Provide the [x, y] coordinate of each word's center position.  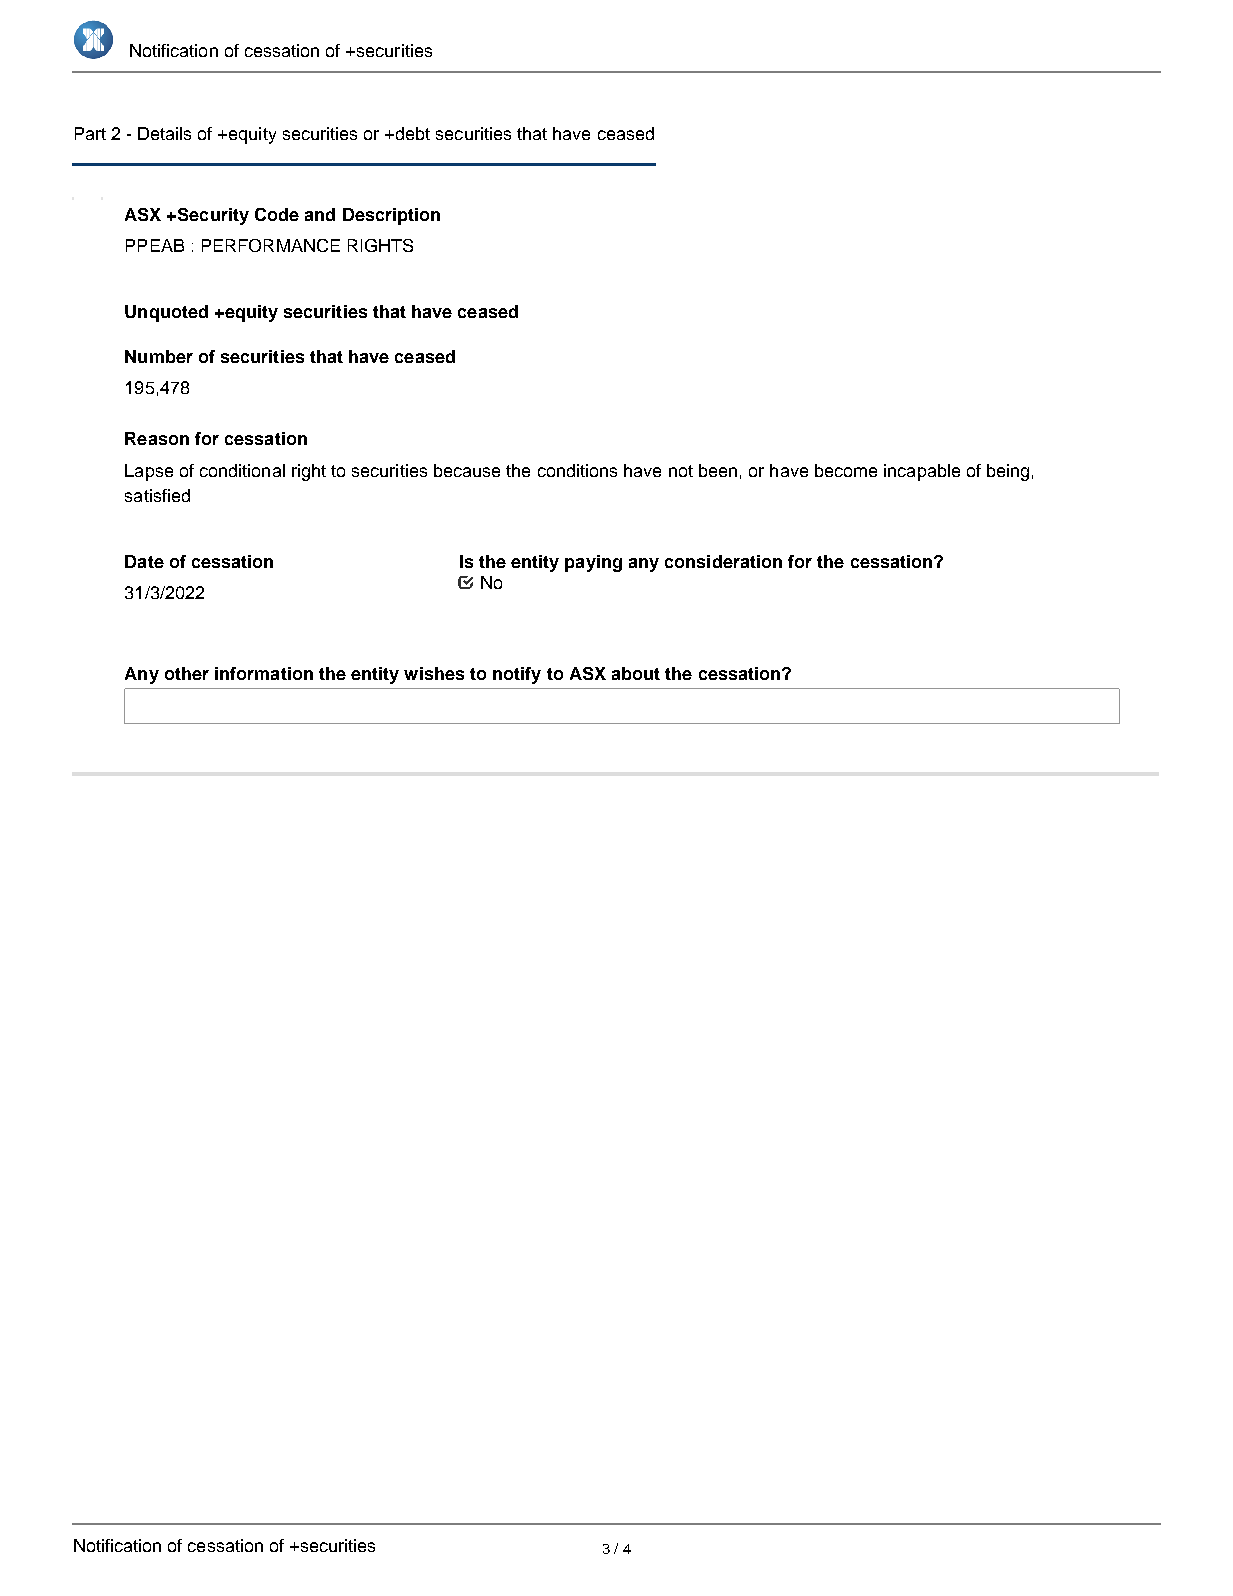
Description [391, 216]
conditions [577, 470]
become [846, 470]
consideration [723, 561]
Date [144, 561]
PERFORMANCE [271, 245]
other [187, 673]
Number [159, 356]
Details [164, 133]
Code [277, 214]
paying [593, 563]
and [320, 214]
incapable [922, 472]
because [467, 470]
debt [411, 133]
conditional [242, 470]
